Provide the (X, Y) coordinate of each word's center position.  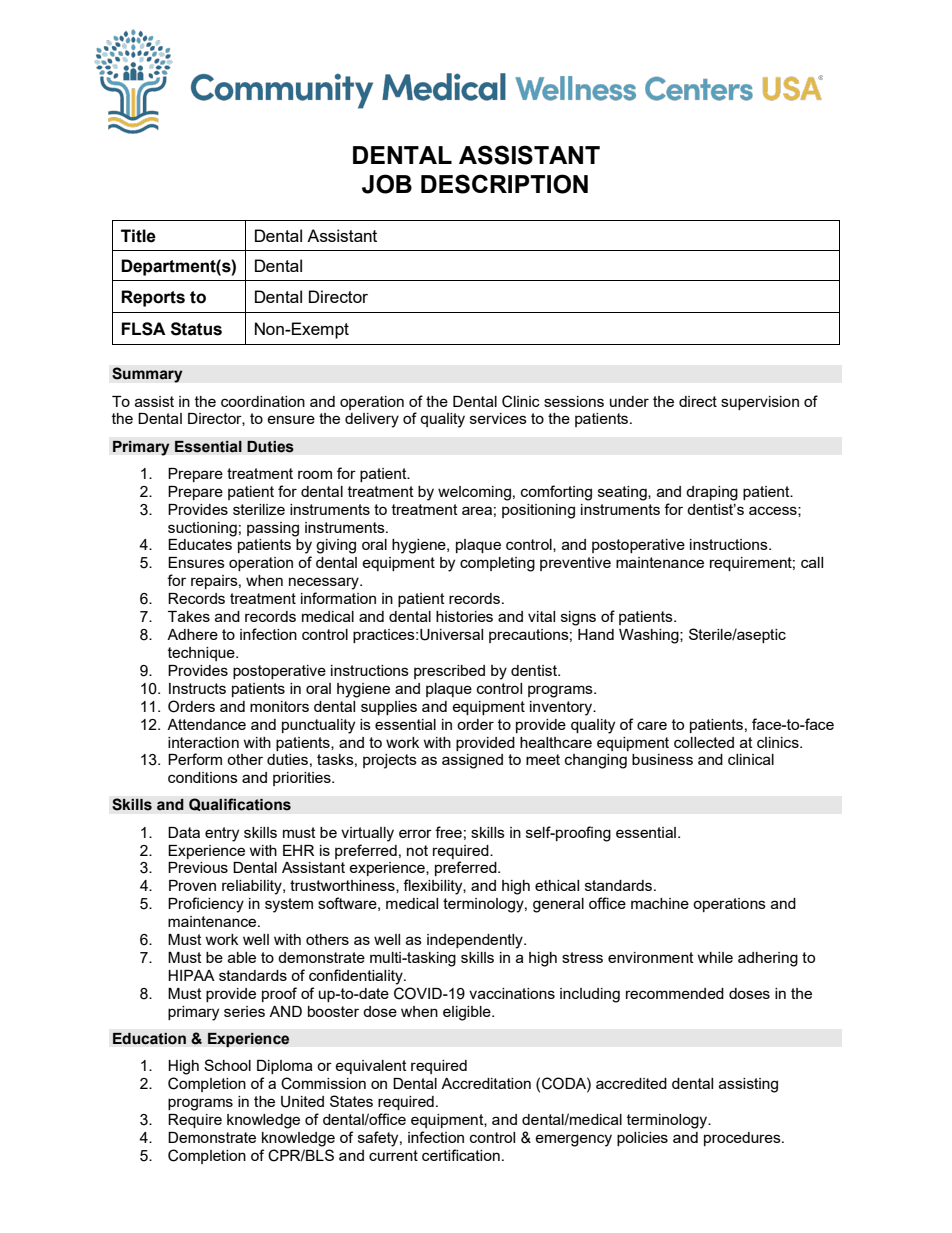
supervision (760, 403)
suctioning (202, 529)
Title (138, 236)
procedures (743, 1139)
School (227, 1065)
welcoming (474, 493)
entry (222, 834)
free (448, 832)
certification (461, 1155)
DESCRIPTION (504, 184)
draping (712, 493)
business (662, 759)
